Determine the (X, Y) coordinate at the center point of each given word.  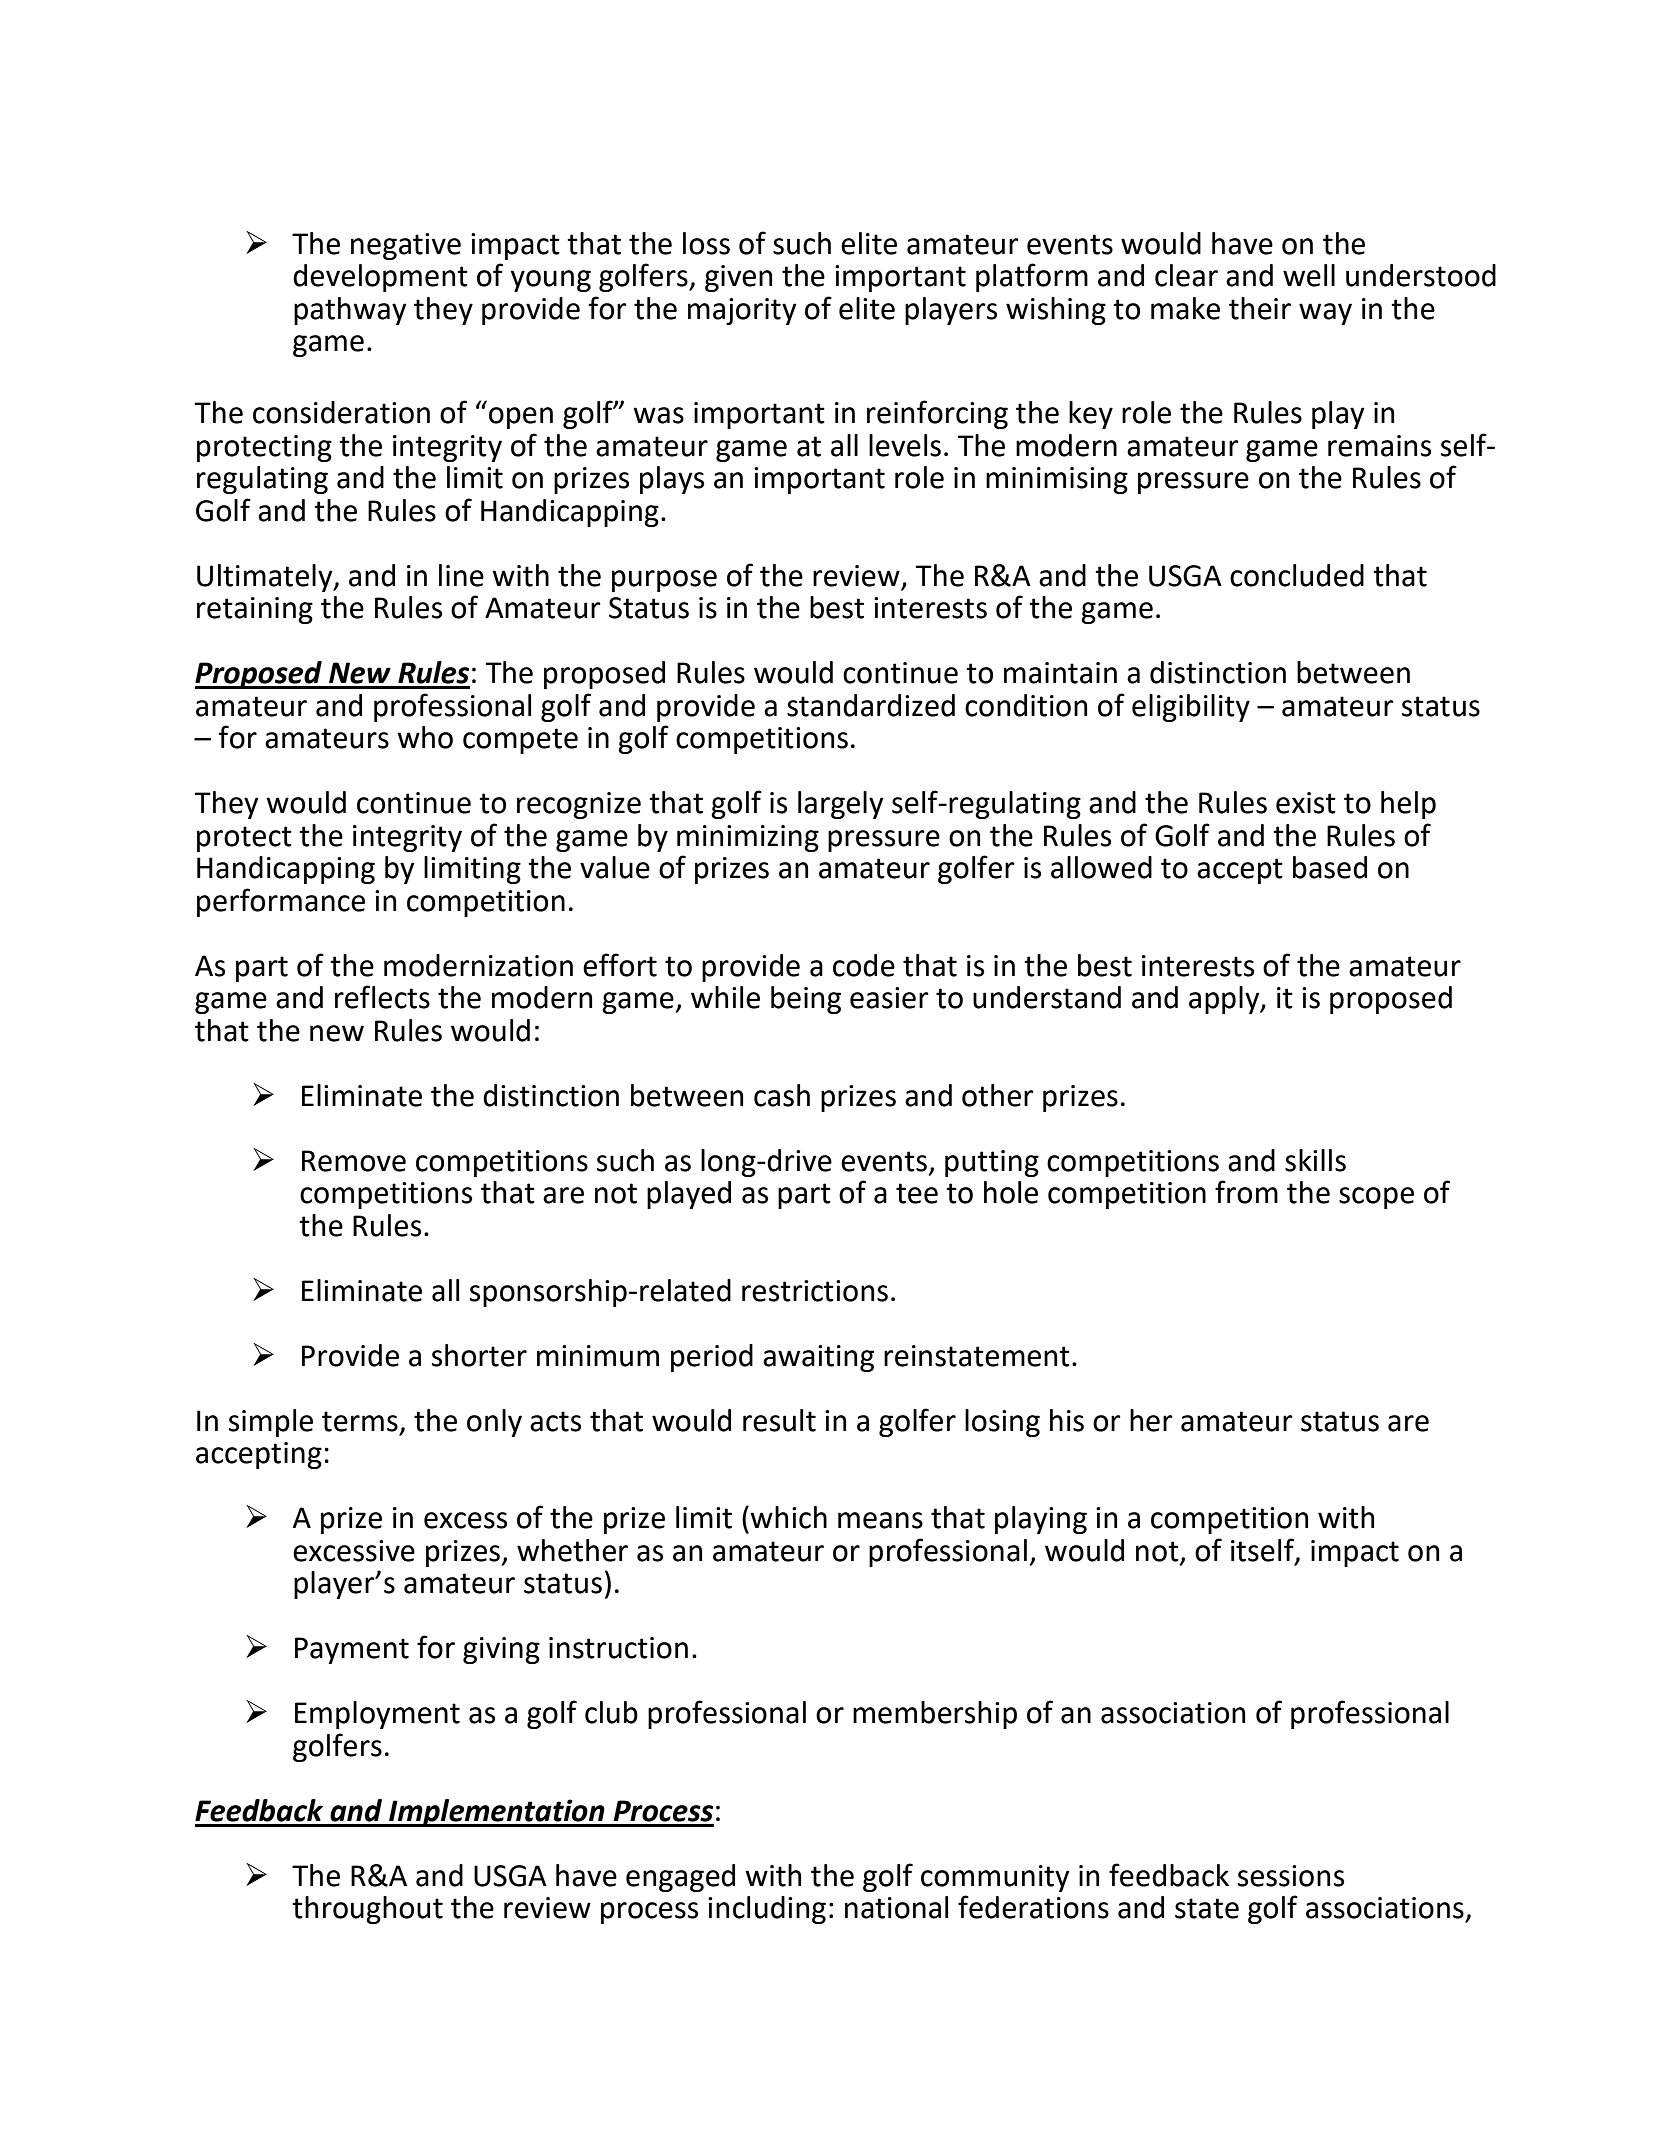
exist (1306, 803)
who (425, 737)
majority (742, 311)
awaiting (818, 1358)
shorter (479, 1355)
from (1246, 1192)
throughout (367, 1910)
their (1260, 308)
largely (841, 805)
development (380, 278)
